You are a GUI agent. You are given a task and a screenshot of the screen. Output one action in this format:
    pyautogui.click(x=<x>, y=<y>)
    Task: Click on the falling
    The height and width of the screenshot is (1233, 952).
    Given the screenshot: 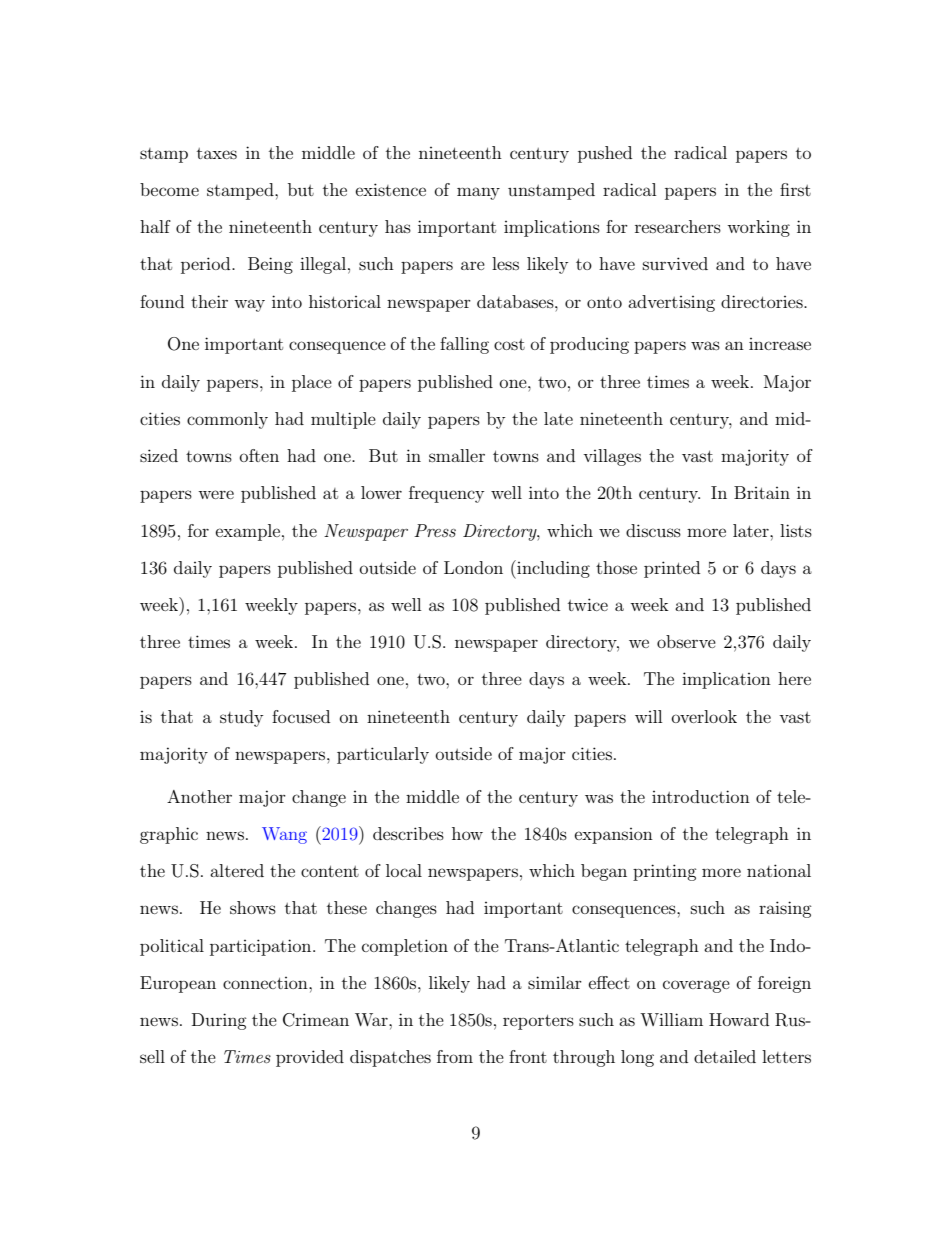 What is the action you would take?
    pyautogui.click(x=464, y=345)
